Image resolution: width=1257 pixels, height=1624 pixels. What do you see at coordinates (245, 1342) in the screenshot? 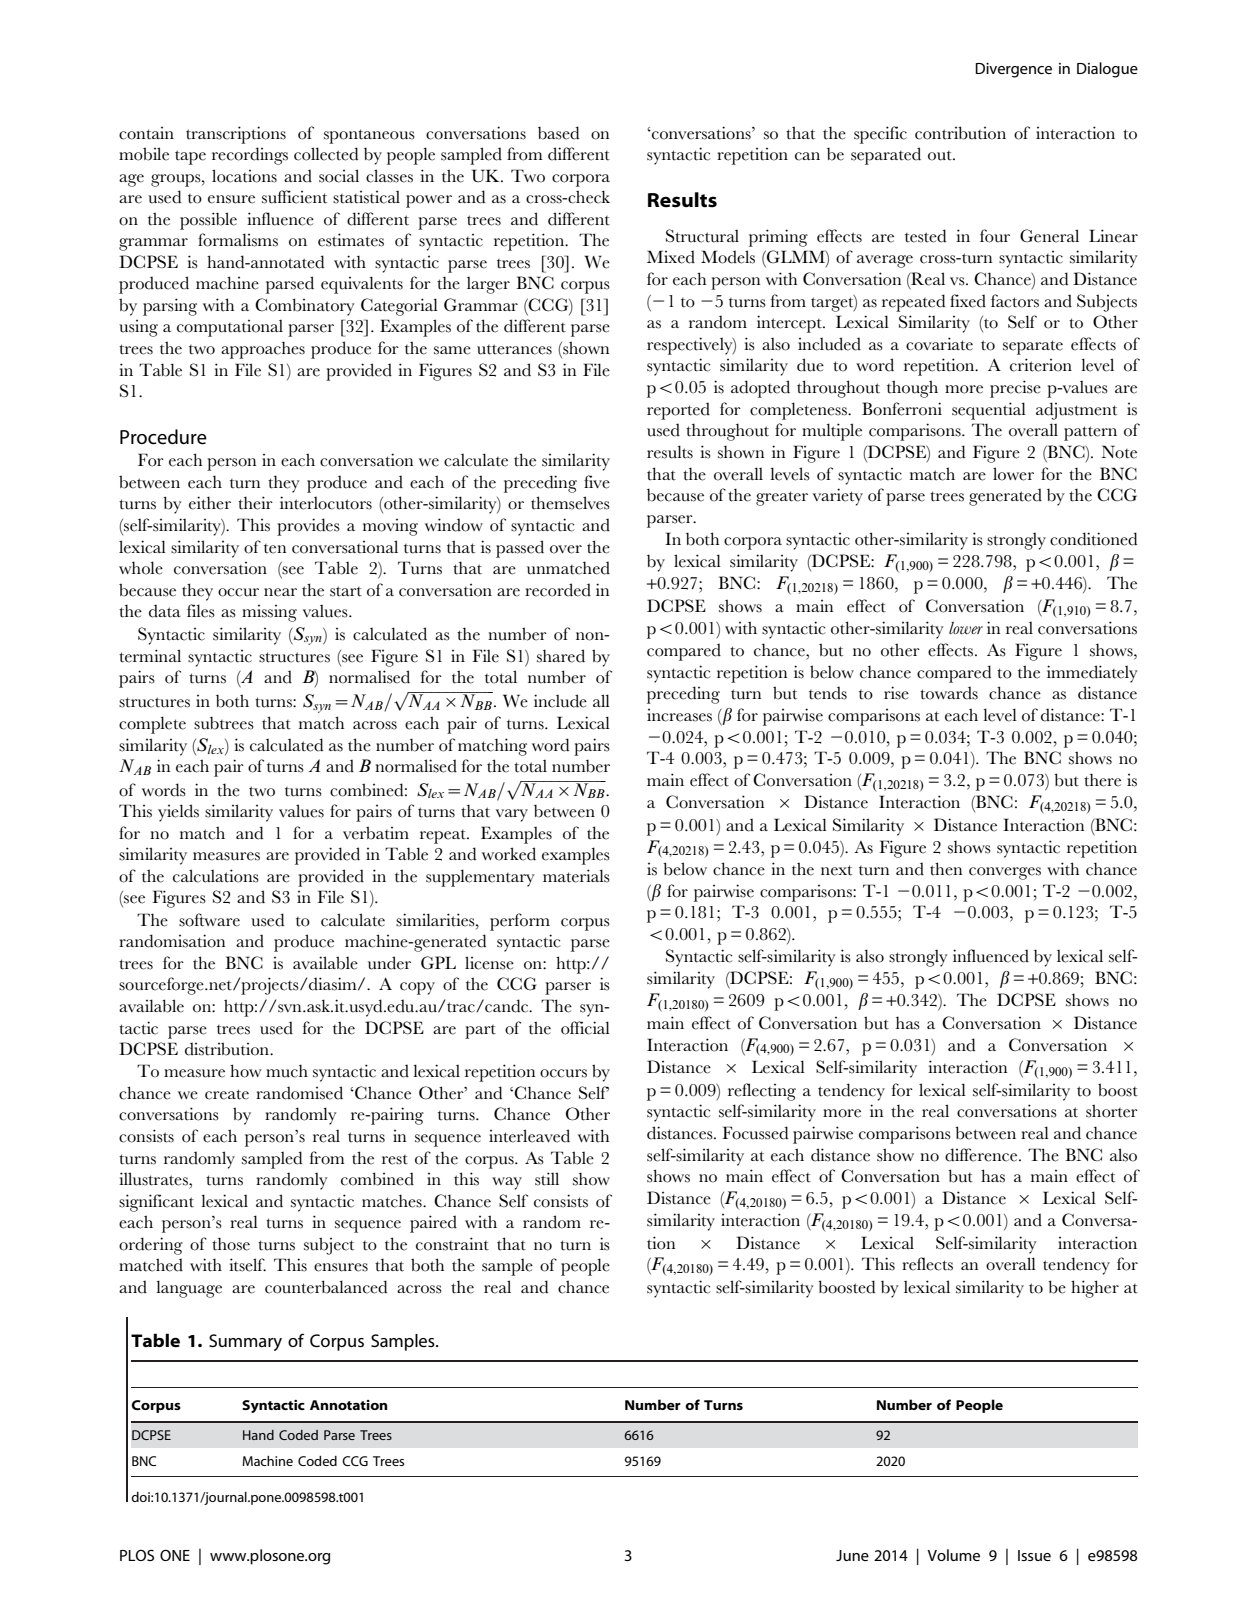
I see `Summary` at bounding box center [245, 1342].
